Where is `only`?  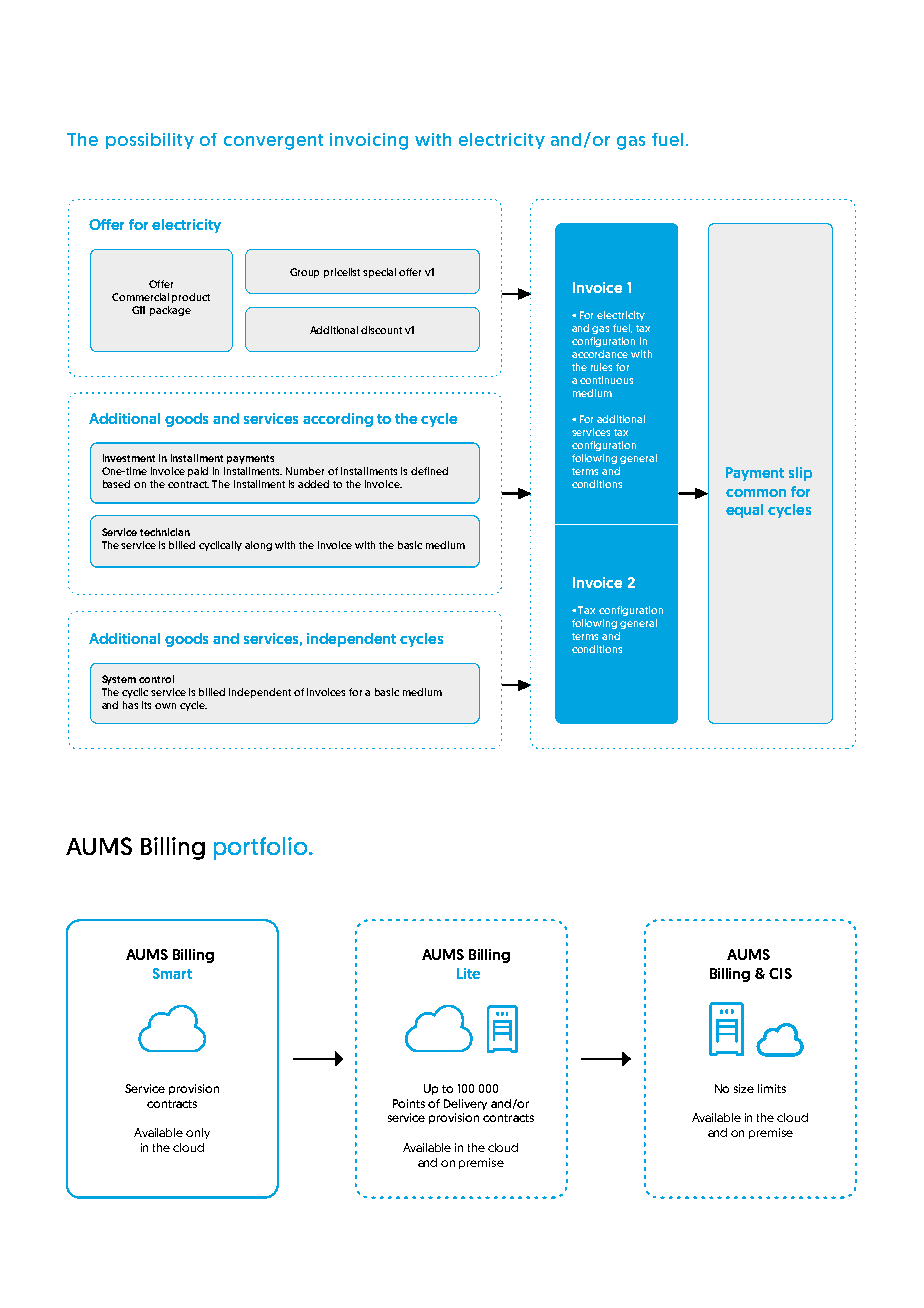
only is located at coordinates (198, 1133).
